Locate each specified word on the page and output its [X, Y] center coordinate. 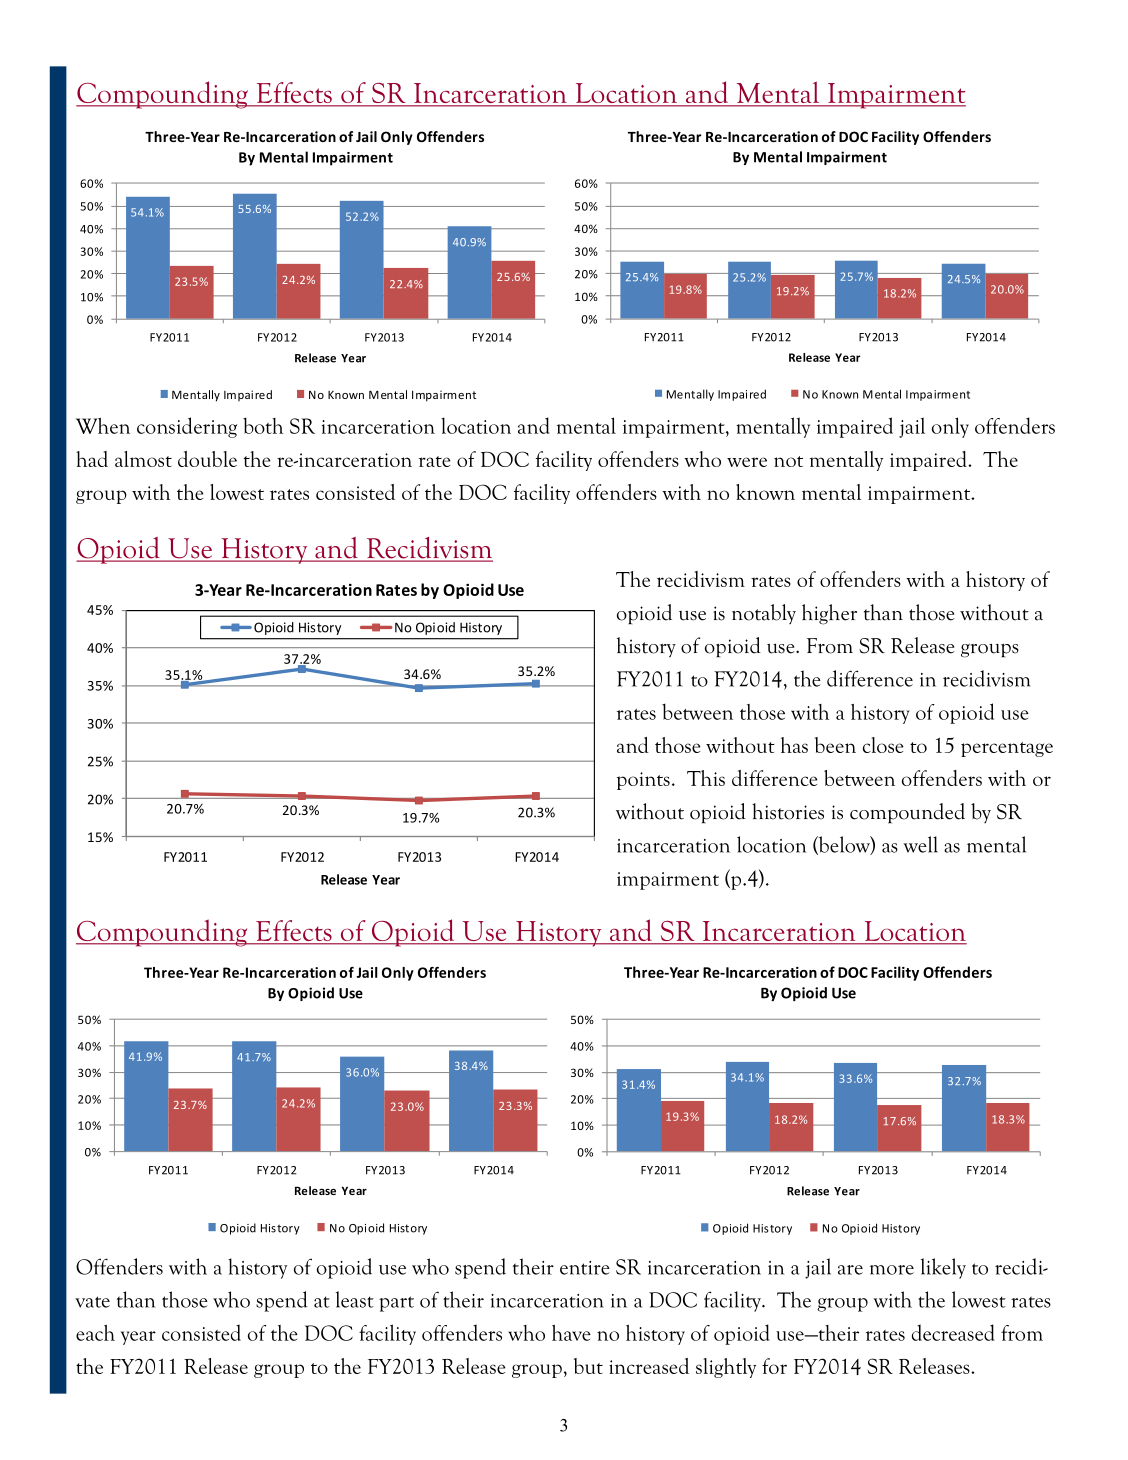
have [571, 1333]
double [207, 459]
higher [829, 614]
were [747, 462]
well [920, 844]
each [95, 1333]
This [706, 778]
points [643, 781]
